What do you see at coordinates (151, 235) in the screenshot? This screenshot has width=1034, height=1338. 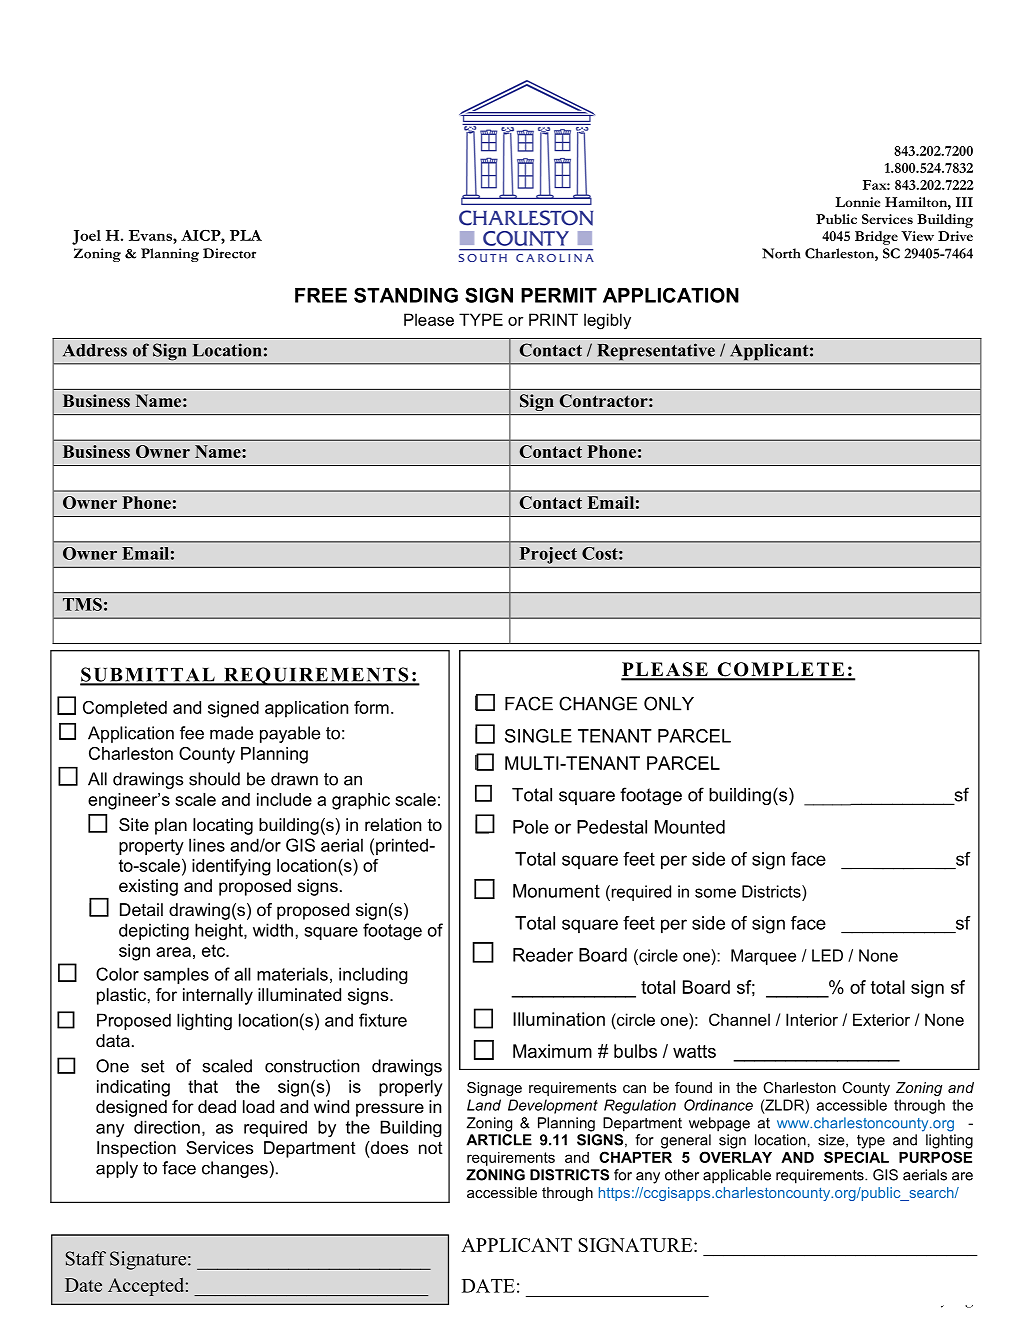 I see `Evans` at bounding box center [151, 235].
